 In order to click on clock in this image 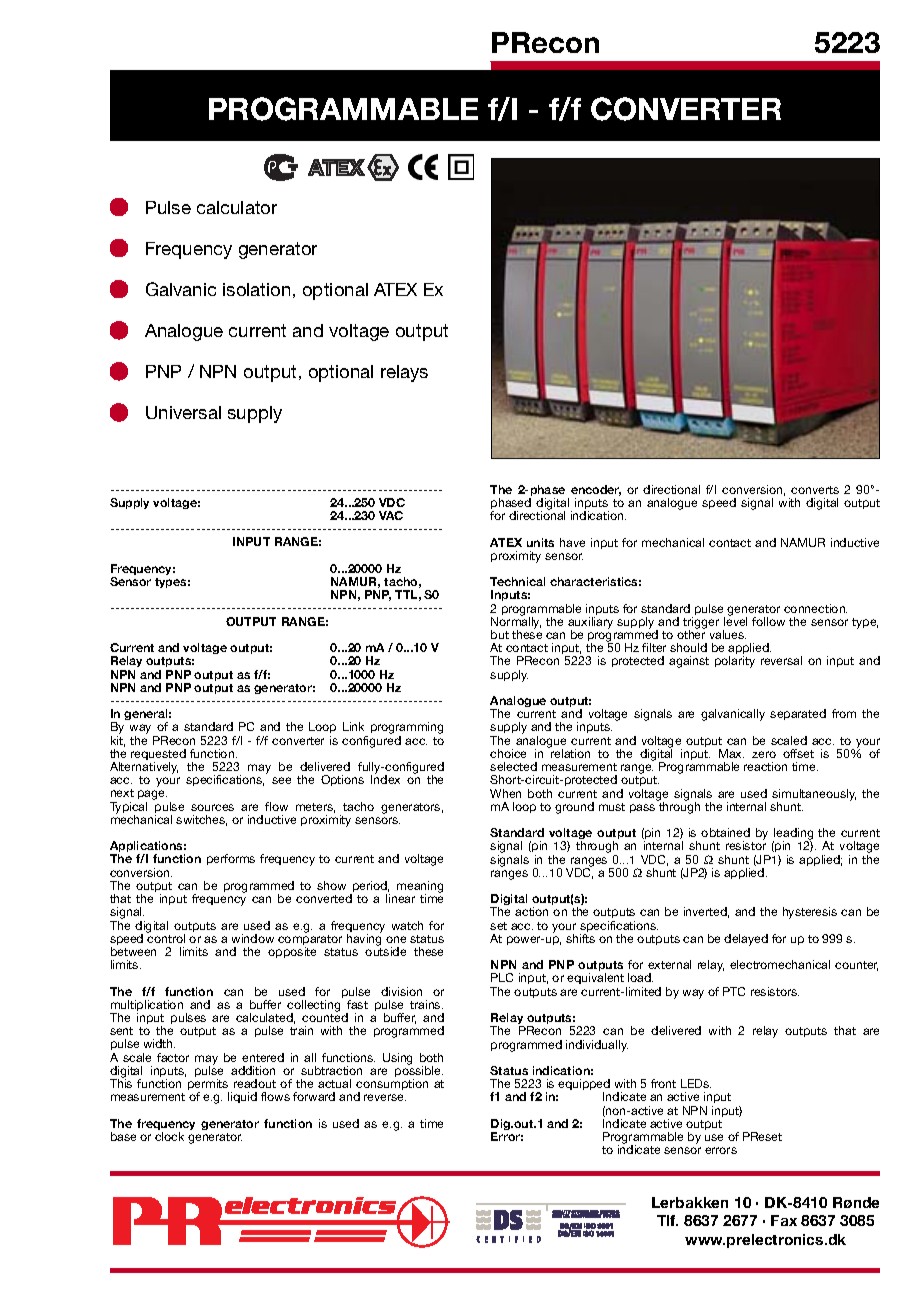, I will do `click(169, 1136)`.
